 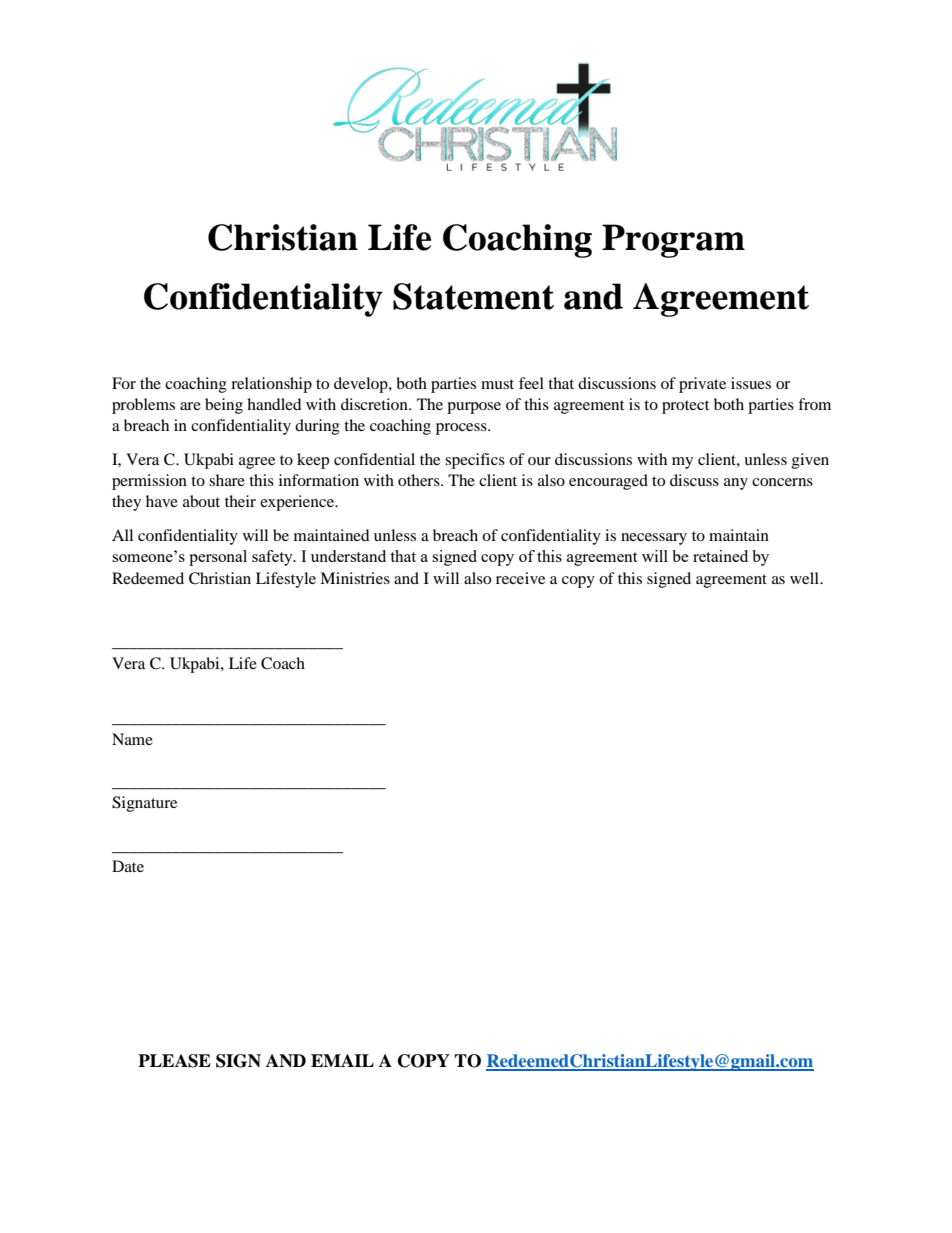 What do you see at coordinates (720, 556) in the screenshot?
I see `retained` at bounding box center [720, 556].
